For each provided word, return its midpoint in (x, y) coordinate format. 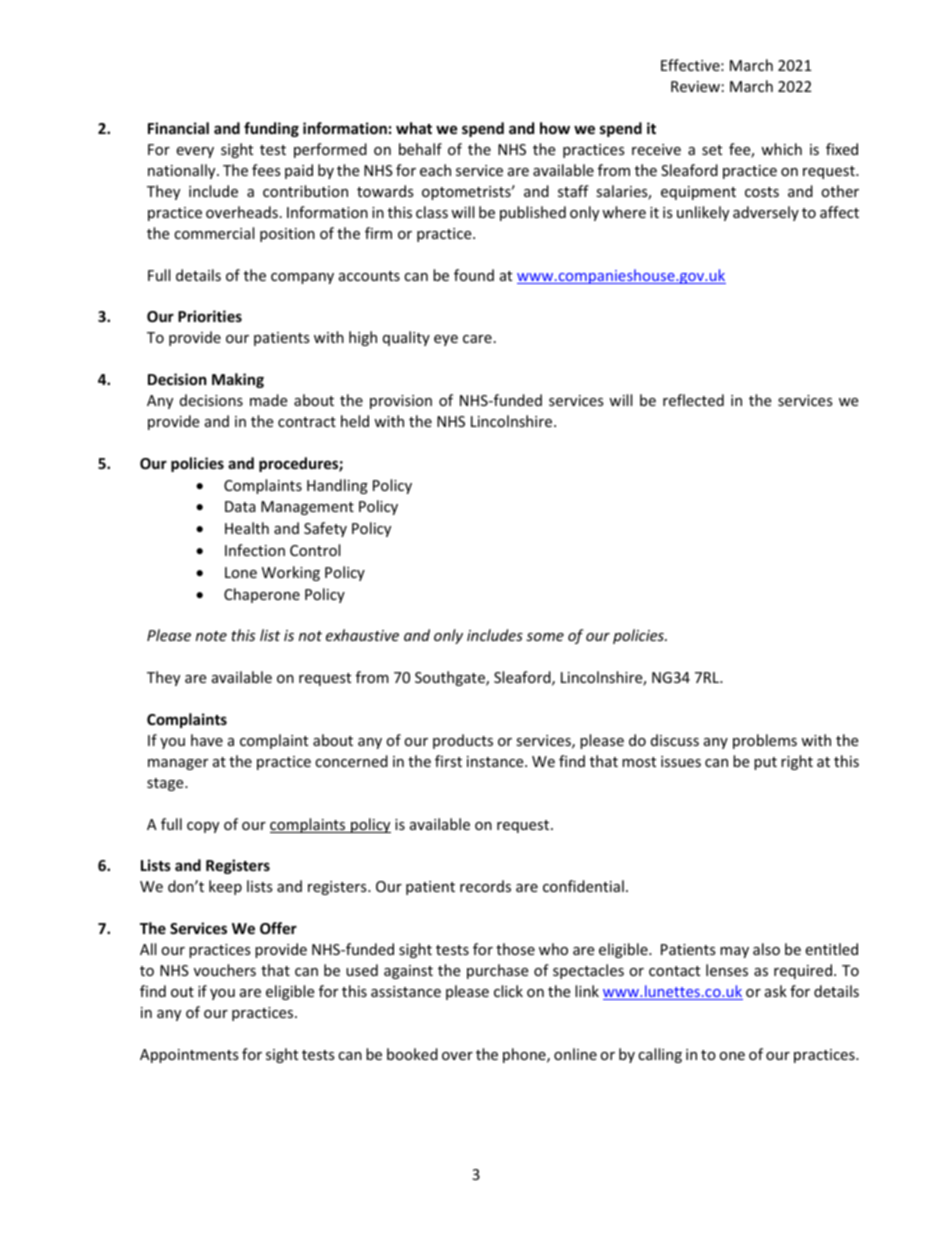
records (485, 886)
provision (401, 402)
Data (240, 506)
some (545, 637)
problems (765, 741)
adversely (766, 213)
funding (271, 129)
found (474, 275)
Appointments (189, 1056)
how (555, 128)
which (781, 149)
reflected (693, 400)
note (211, 636)
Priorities (210, 316)
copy (203, 827)
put (765, 763)
